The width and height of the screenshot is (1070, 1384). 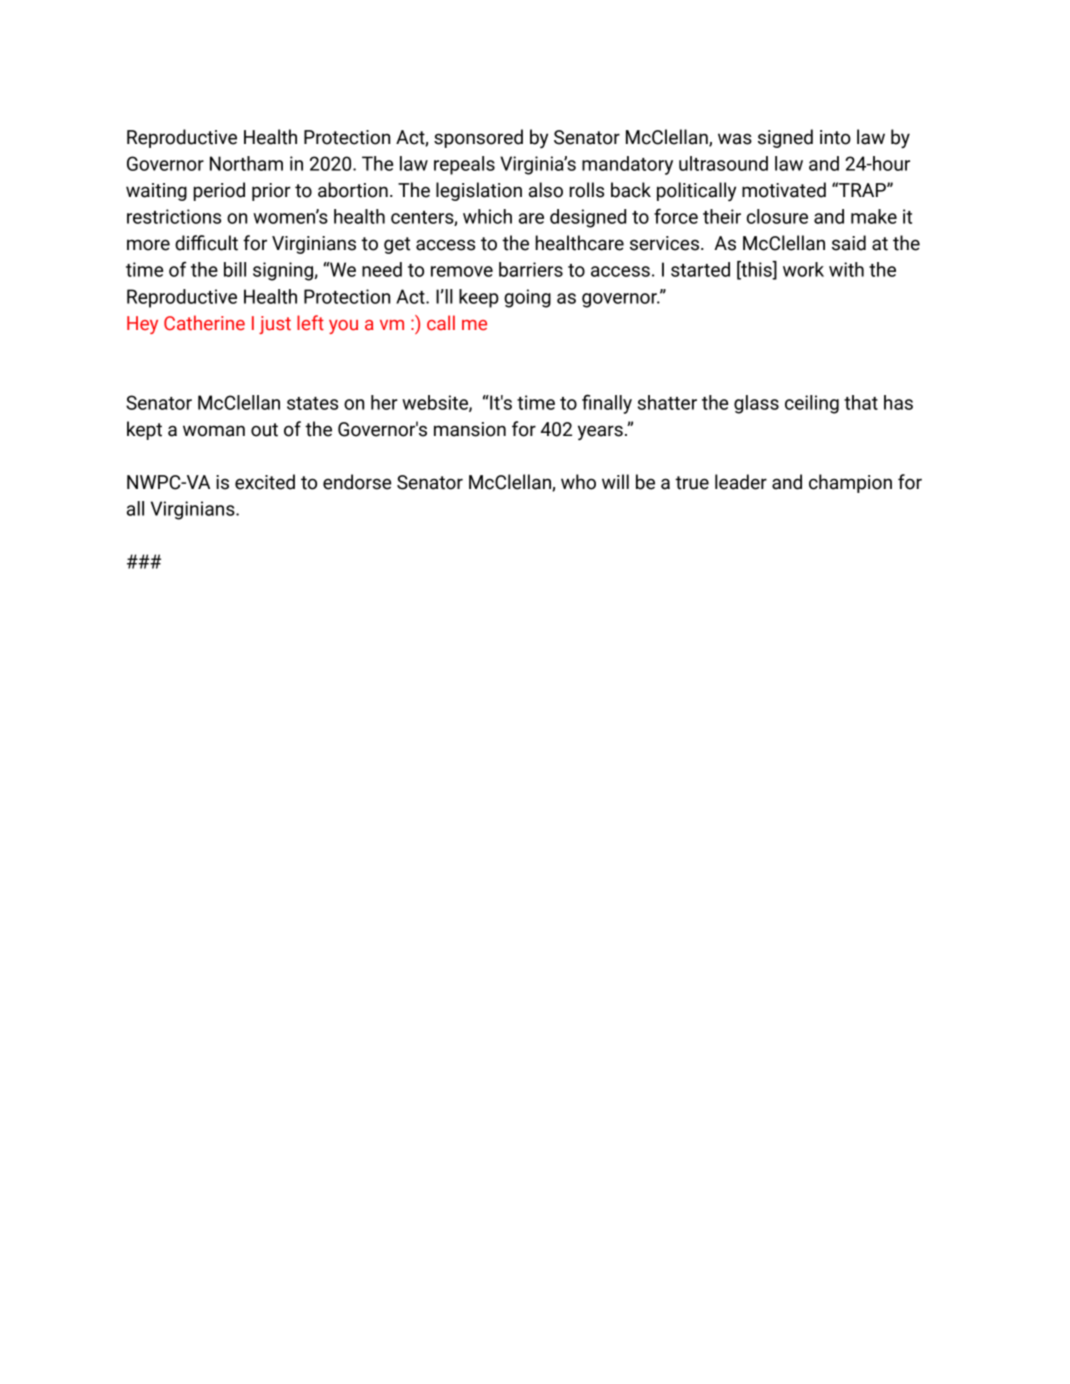 What do you see at coordinates (803, 269) in the screenshot?
I see `work` at bounding box center [803, 269].
